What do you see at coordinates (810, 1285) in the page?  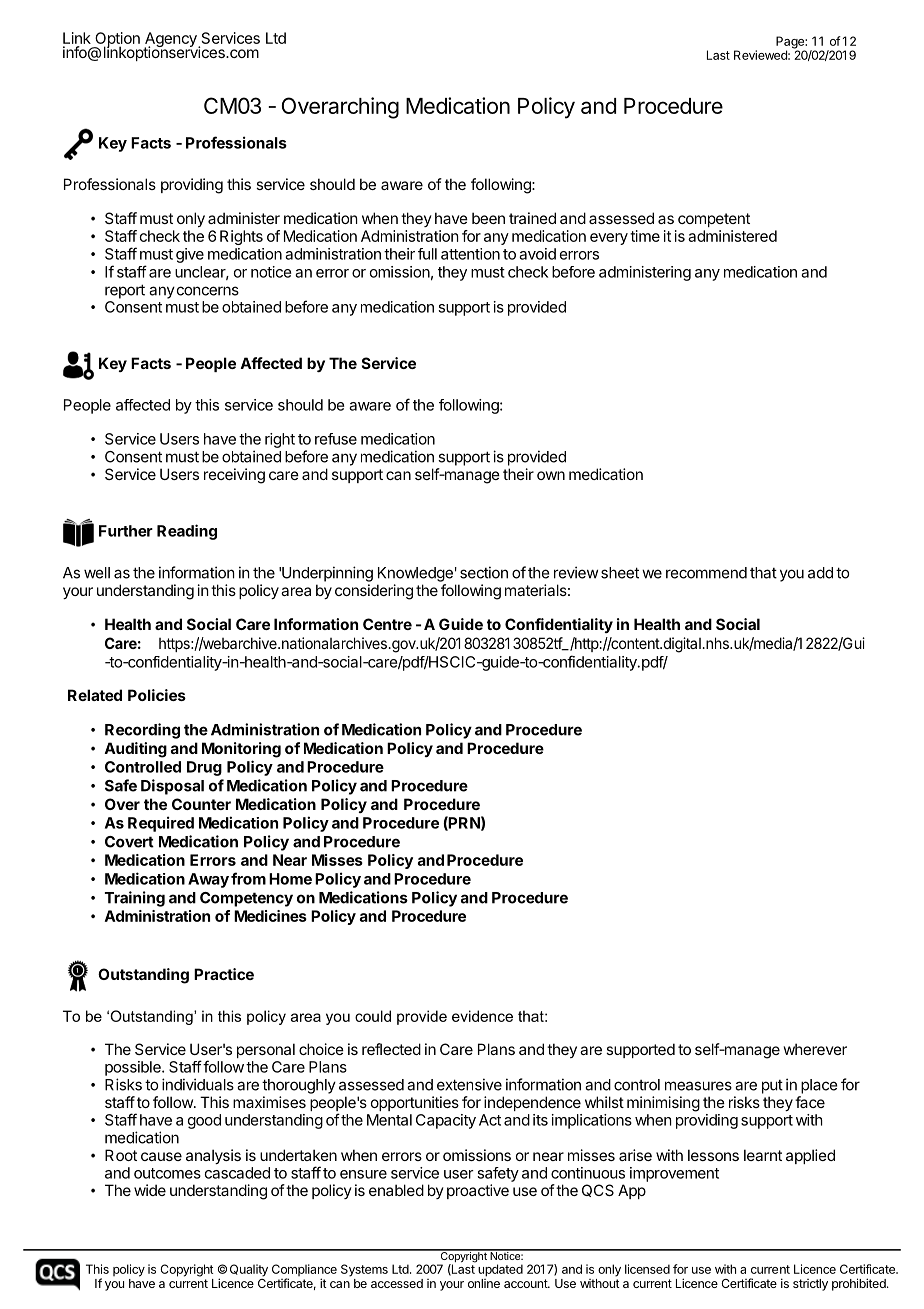 I see `strictly` at bounding box center [810, 1285].
